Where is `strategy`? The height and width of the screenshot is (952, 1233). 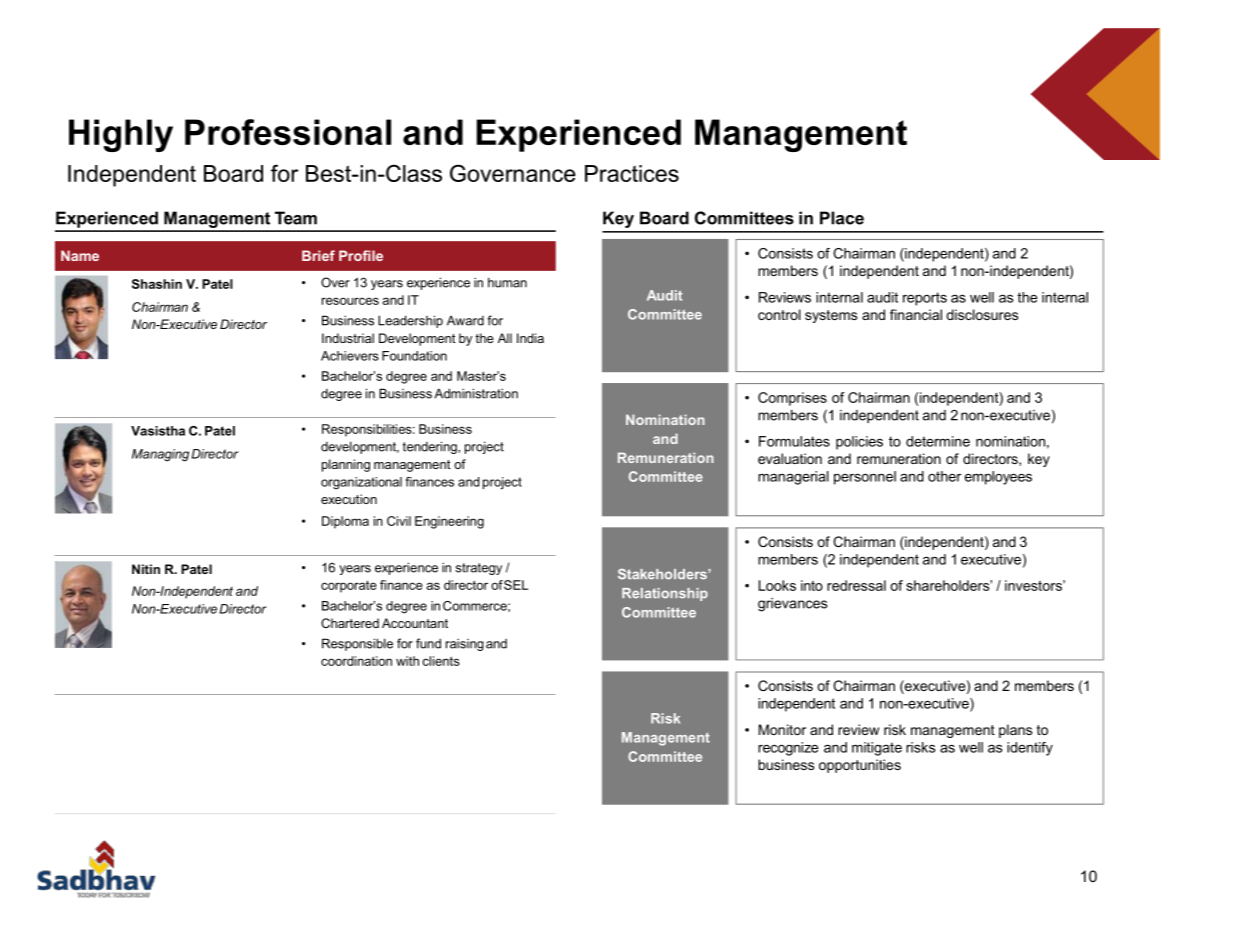 strategy is located at coordinates (479, 569).
